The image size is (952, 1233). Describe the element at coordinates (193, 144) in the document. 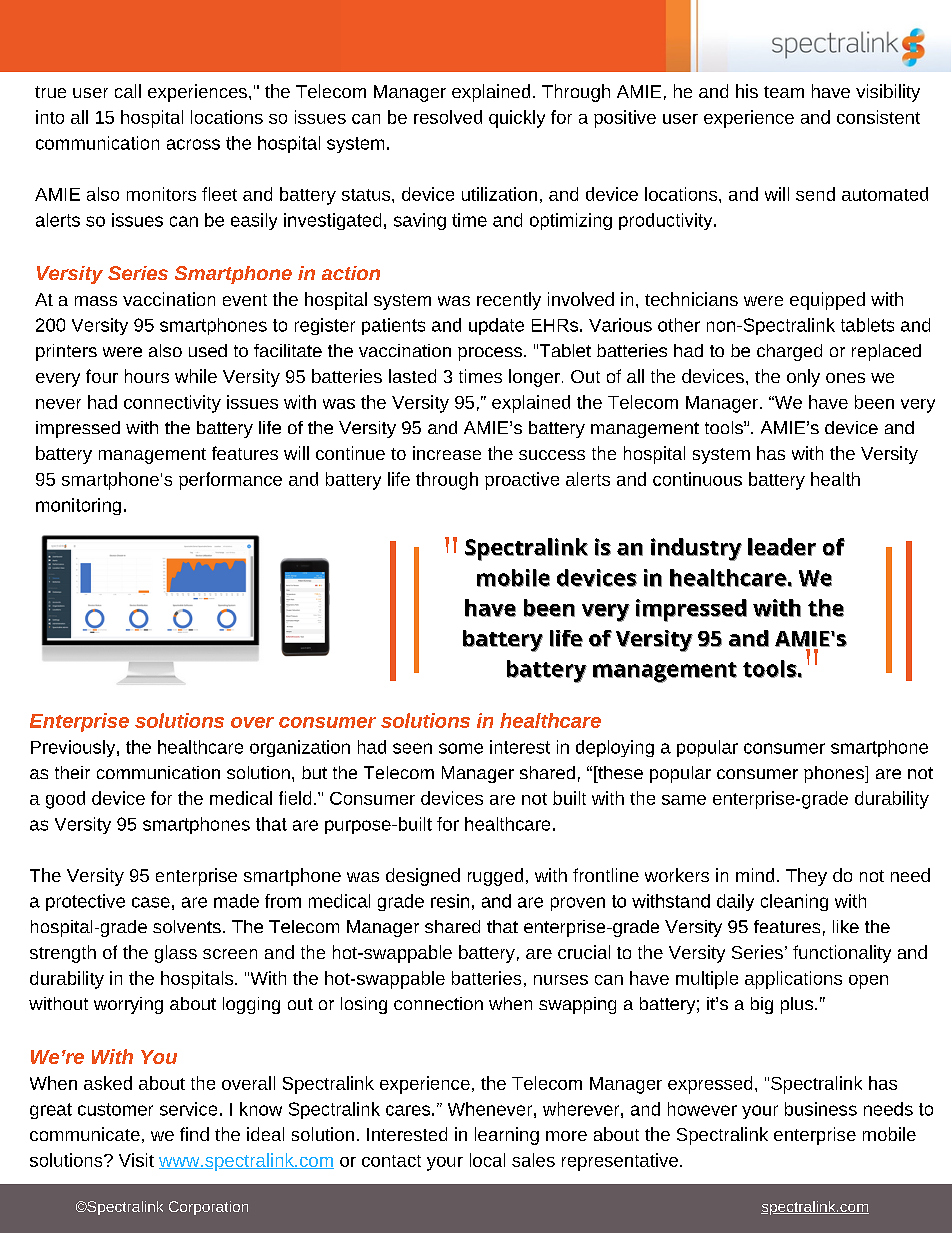

I see `across` at that location.
